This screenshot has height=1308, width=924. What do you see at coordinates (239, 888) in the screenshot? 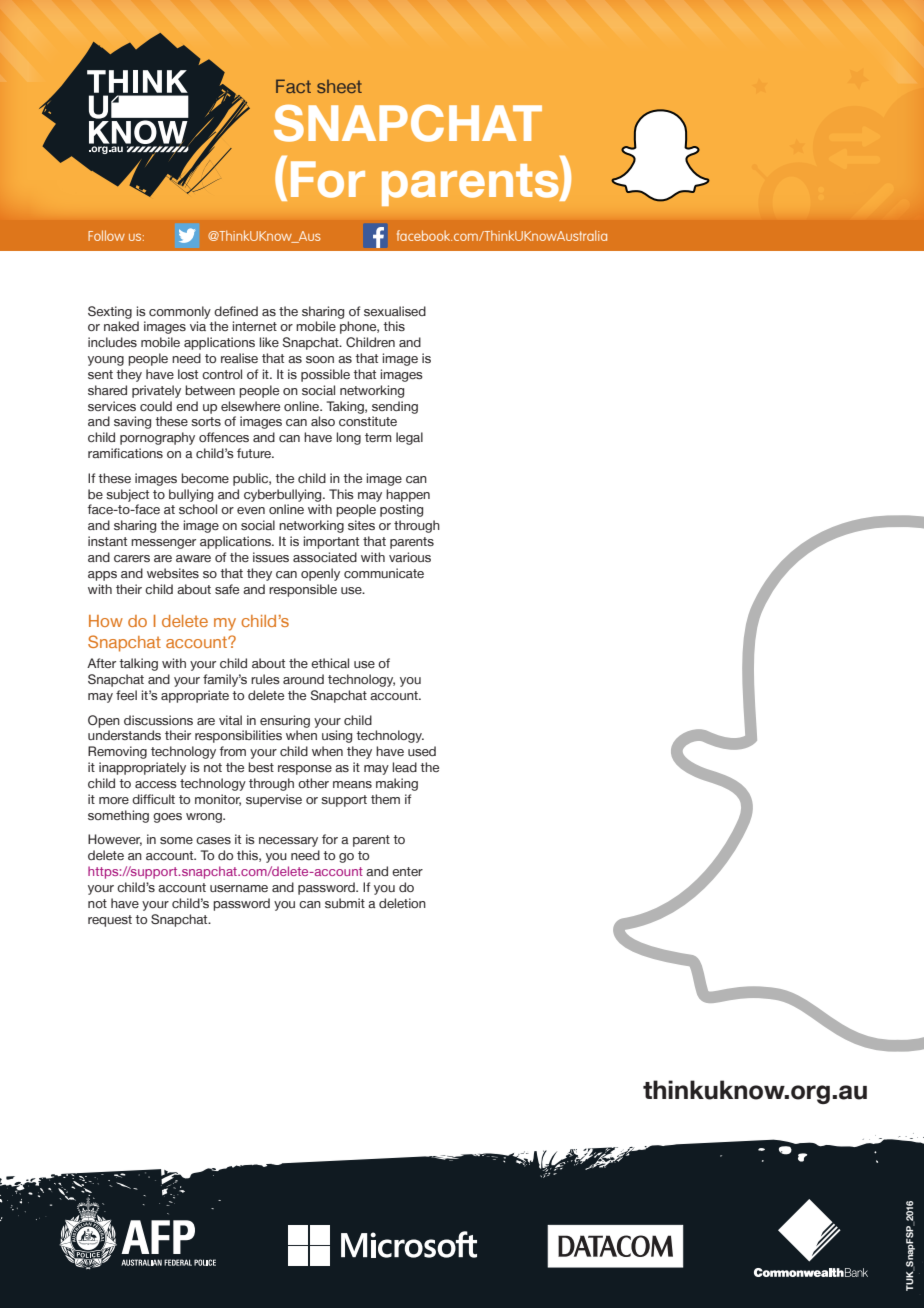
I see `username` at bounding box center [239, 888].
